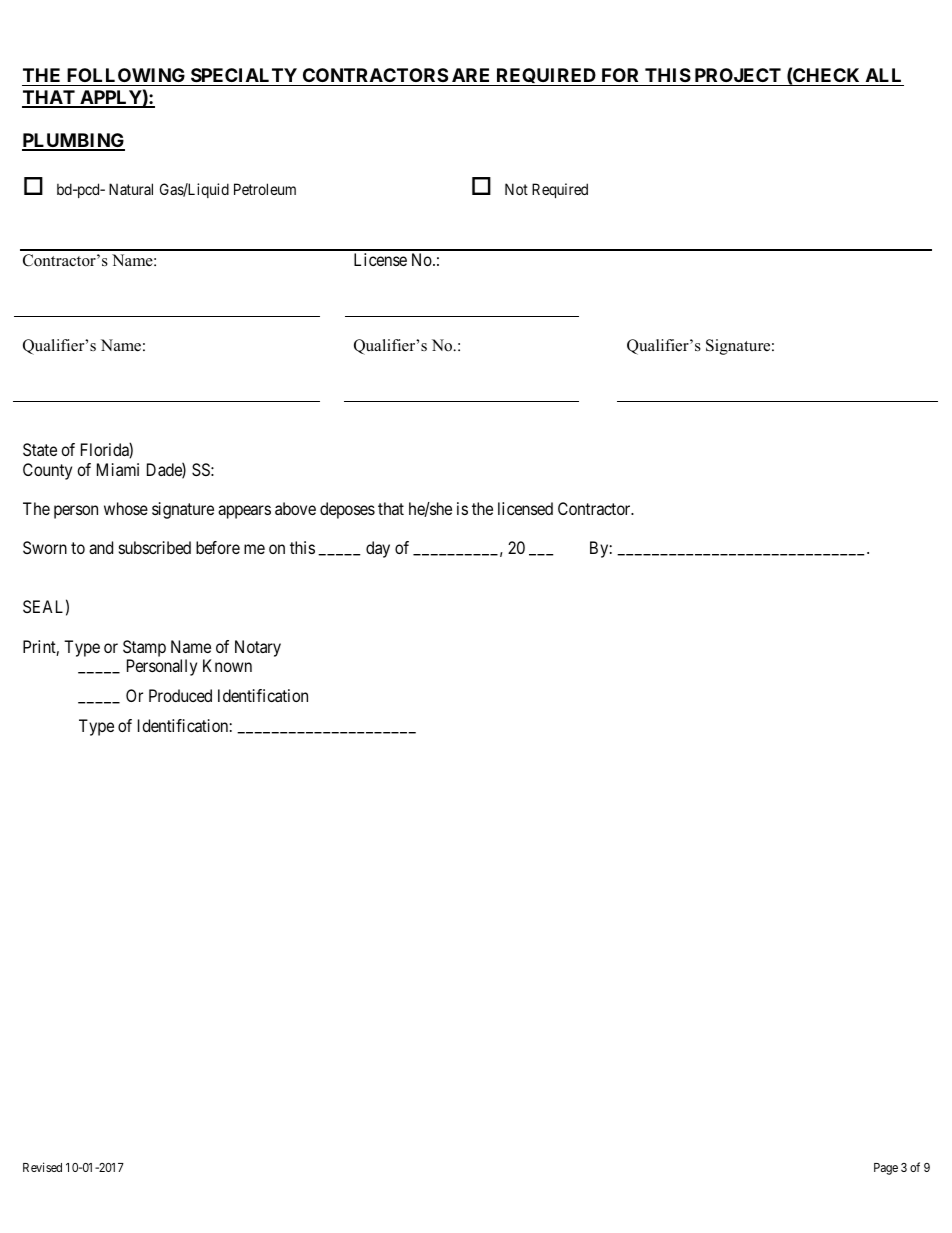 The image size is (952, 1233). I want to click on ARE, so click(470, 75).
